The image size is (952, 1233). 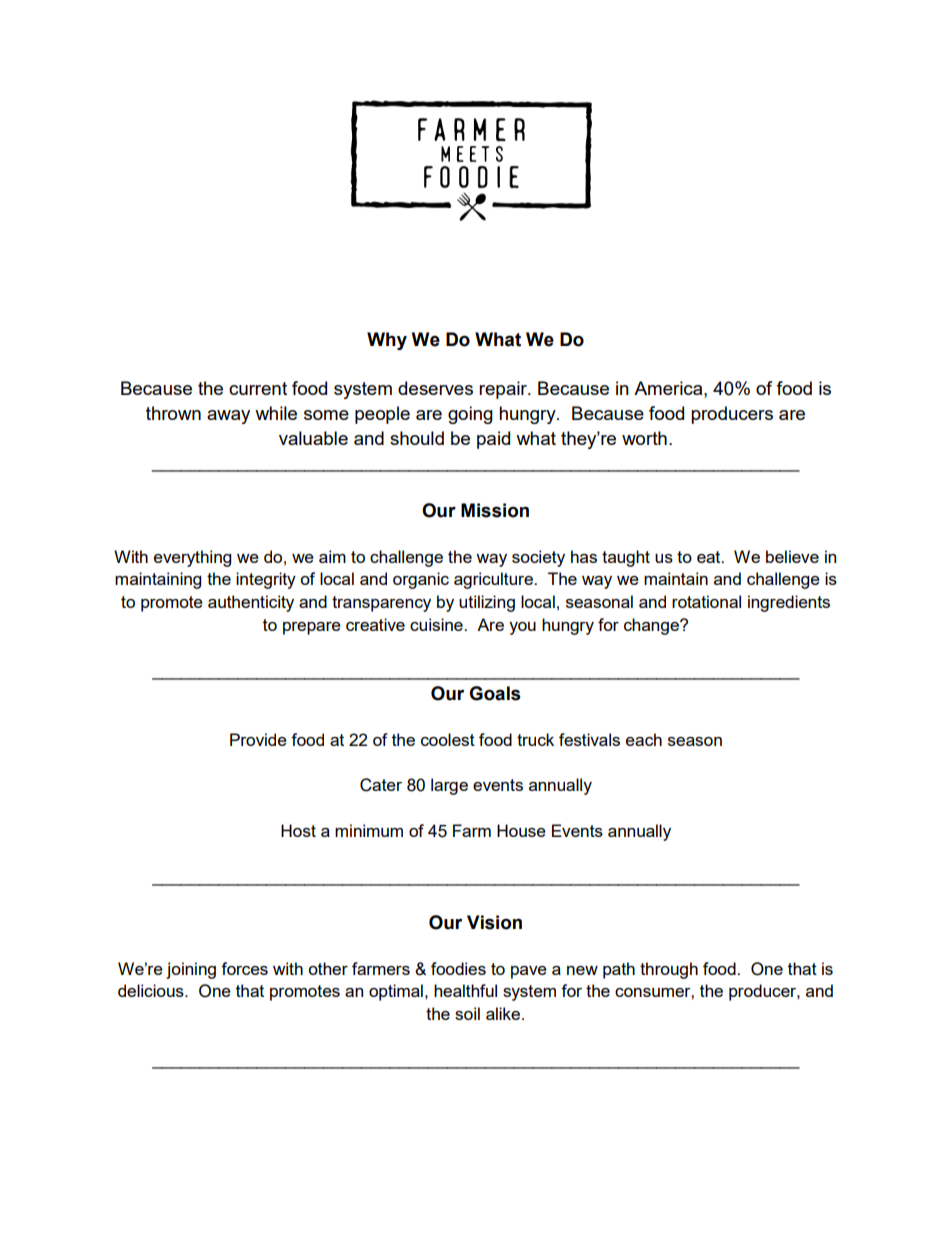 I want to click on Provide, so click(x=258, y=739).
